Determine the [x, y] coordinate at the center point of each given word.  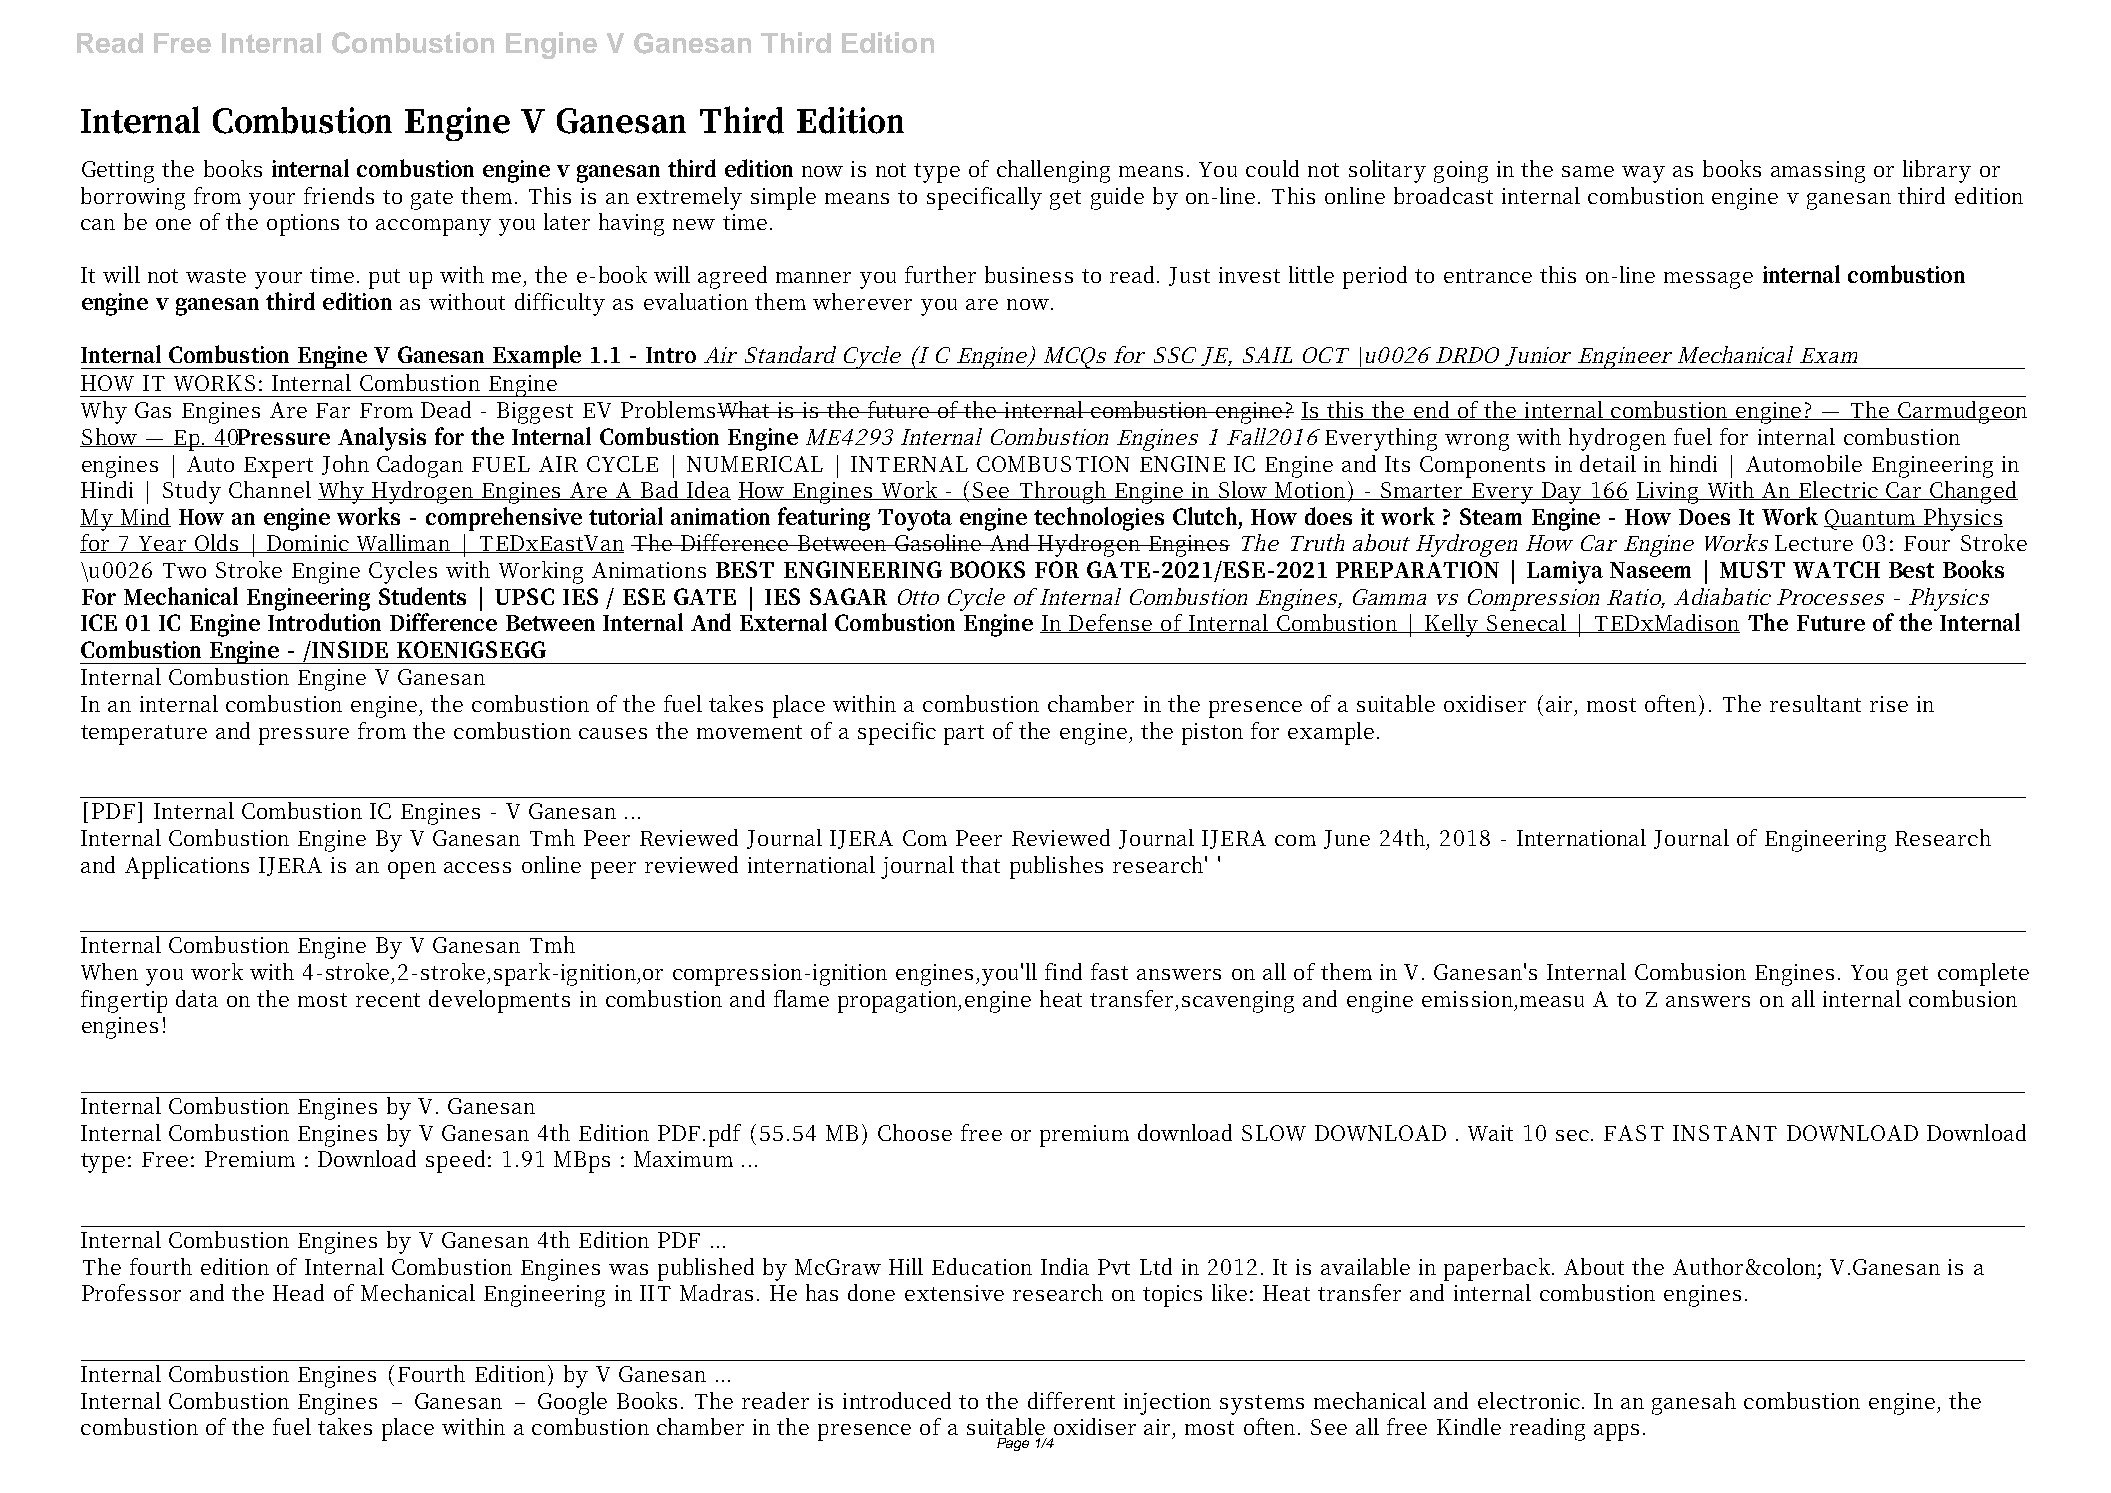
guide [1117, 198]
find [1063, 971]
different [1071, 1400]
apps [1616, 1432]
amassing [1818, 172]
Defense [1110, 623]
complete [1983, 974]
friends [339, 195]
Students [422, 596]
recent [388, 1000]
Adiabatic [1722, 596]
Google [572, 1403]
